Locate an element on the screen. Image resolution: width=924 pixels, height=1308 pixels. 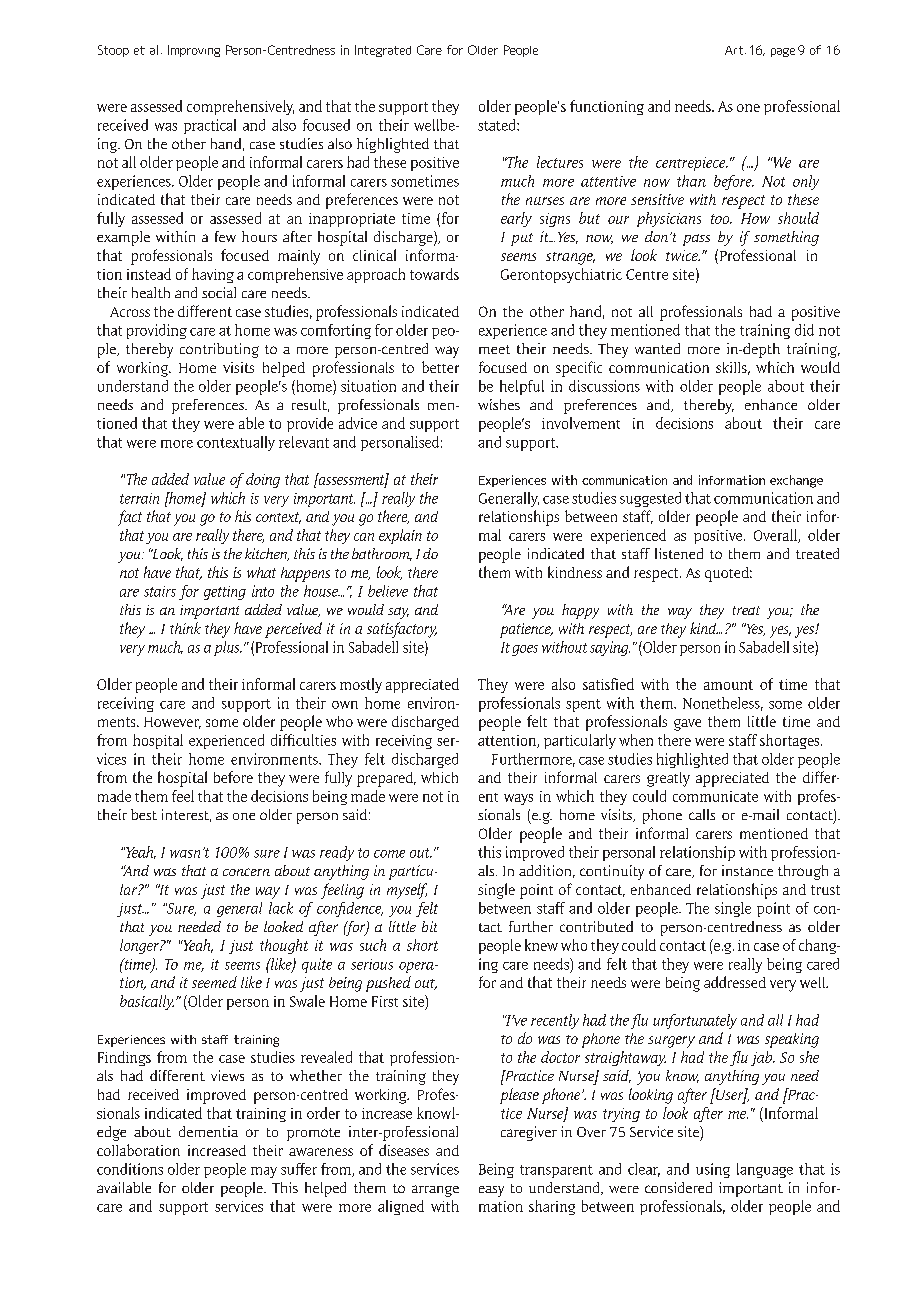
dementia is located at coordinates (208, 1131).
